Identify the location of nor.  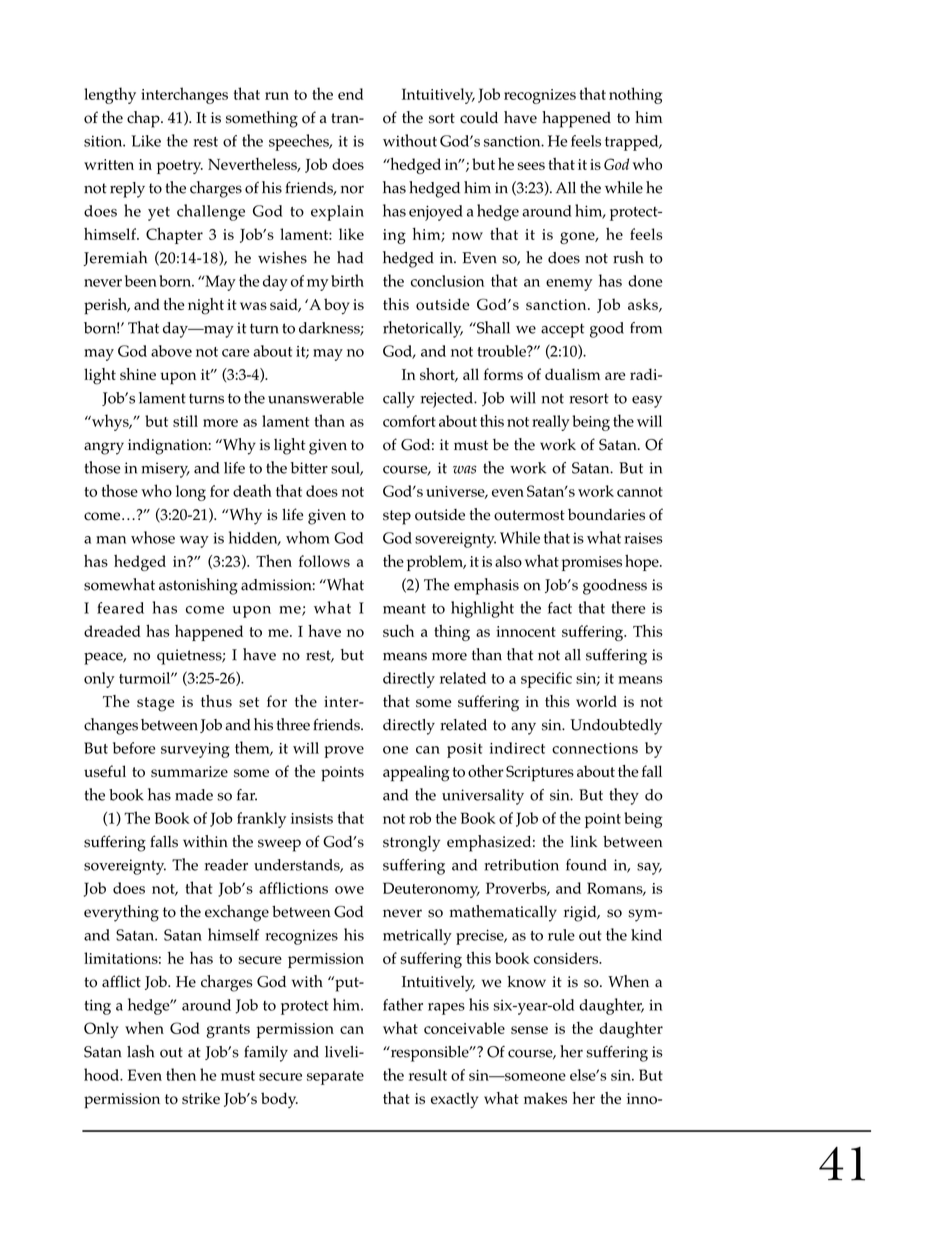
(352, 189).
